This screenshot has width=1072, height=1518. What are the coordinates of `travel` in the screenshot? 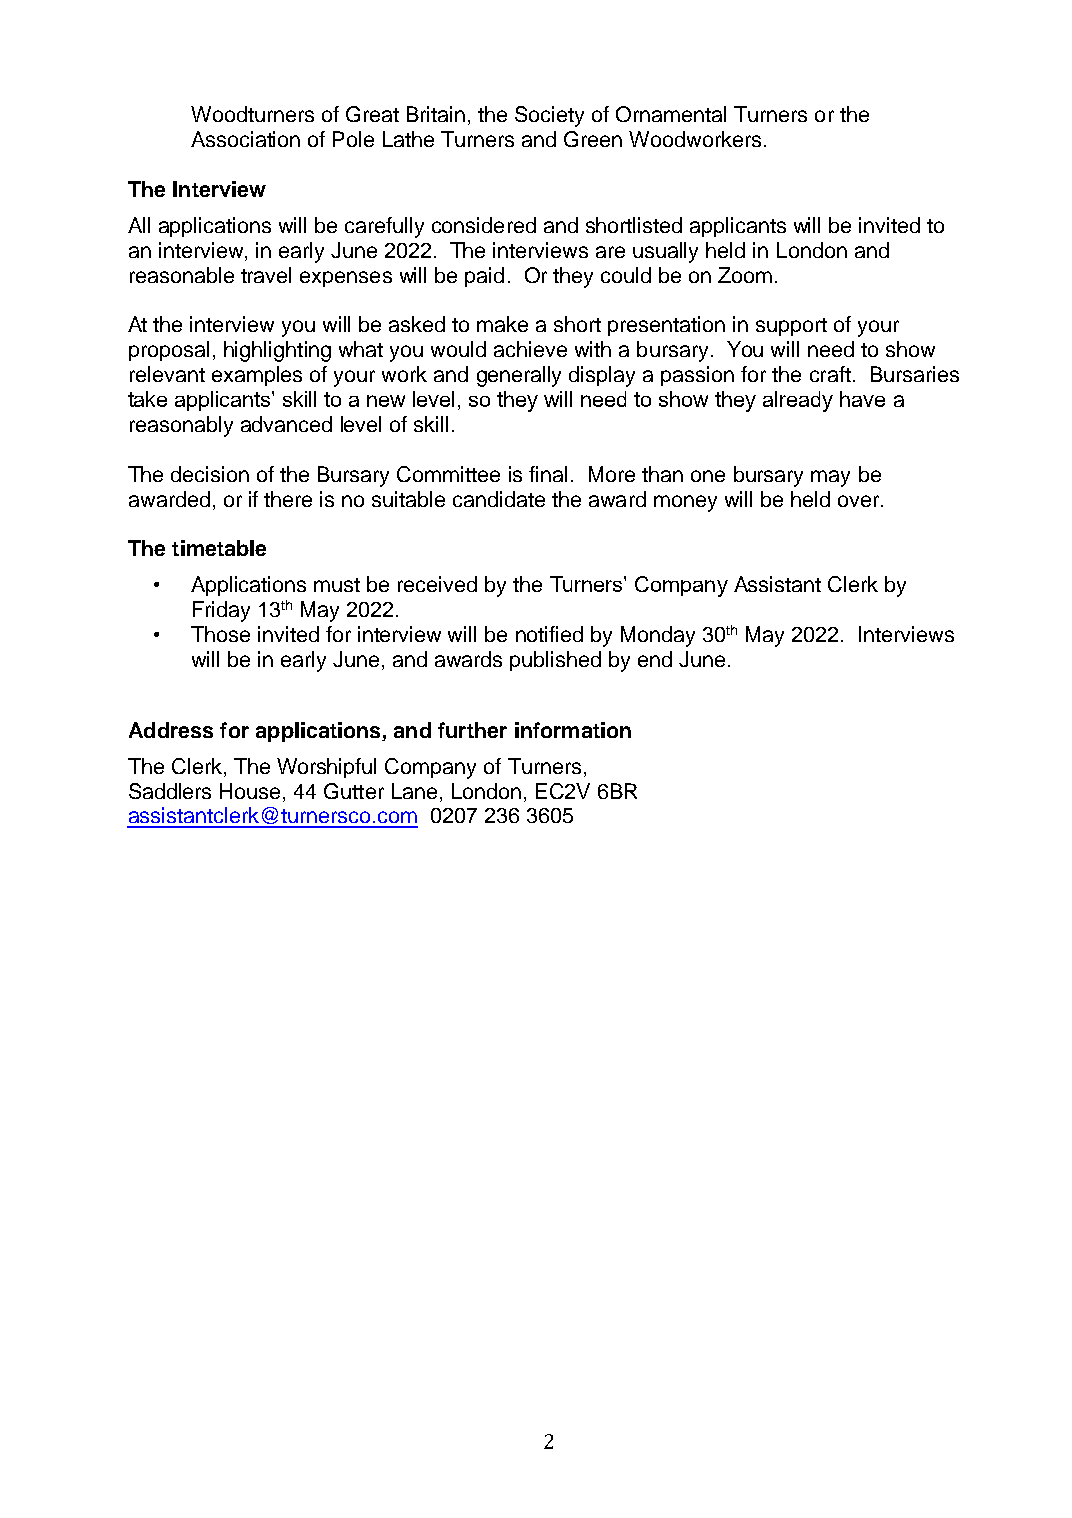 It's located at (266, 275).
